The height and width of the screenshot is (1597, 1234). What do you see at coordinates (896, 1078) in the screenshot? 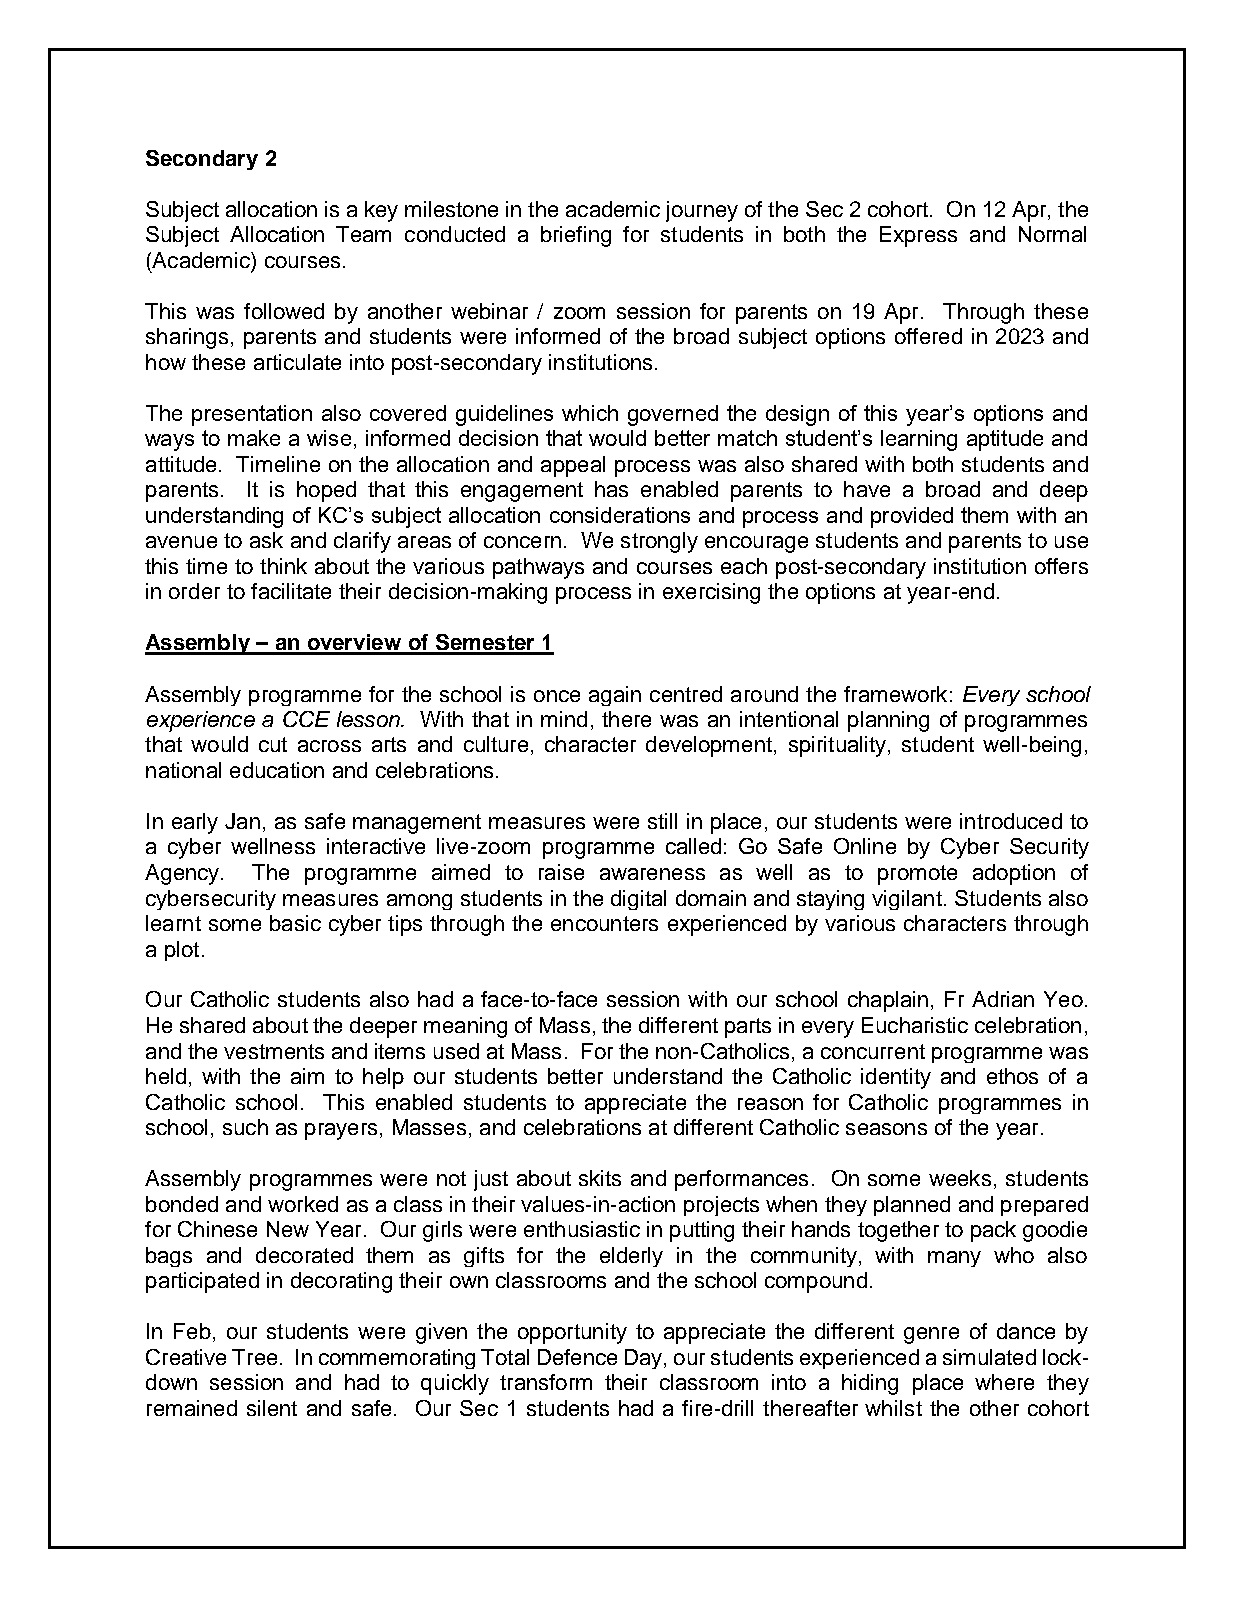
I see `identity` at bounding box center [896, 1078].
